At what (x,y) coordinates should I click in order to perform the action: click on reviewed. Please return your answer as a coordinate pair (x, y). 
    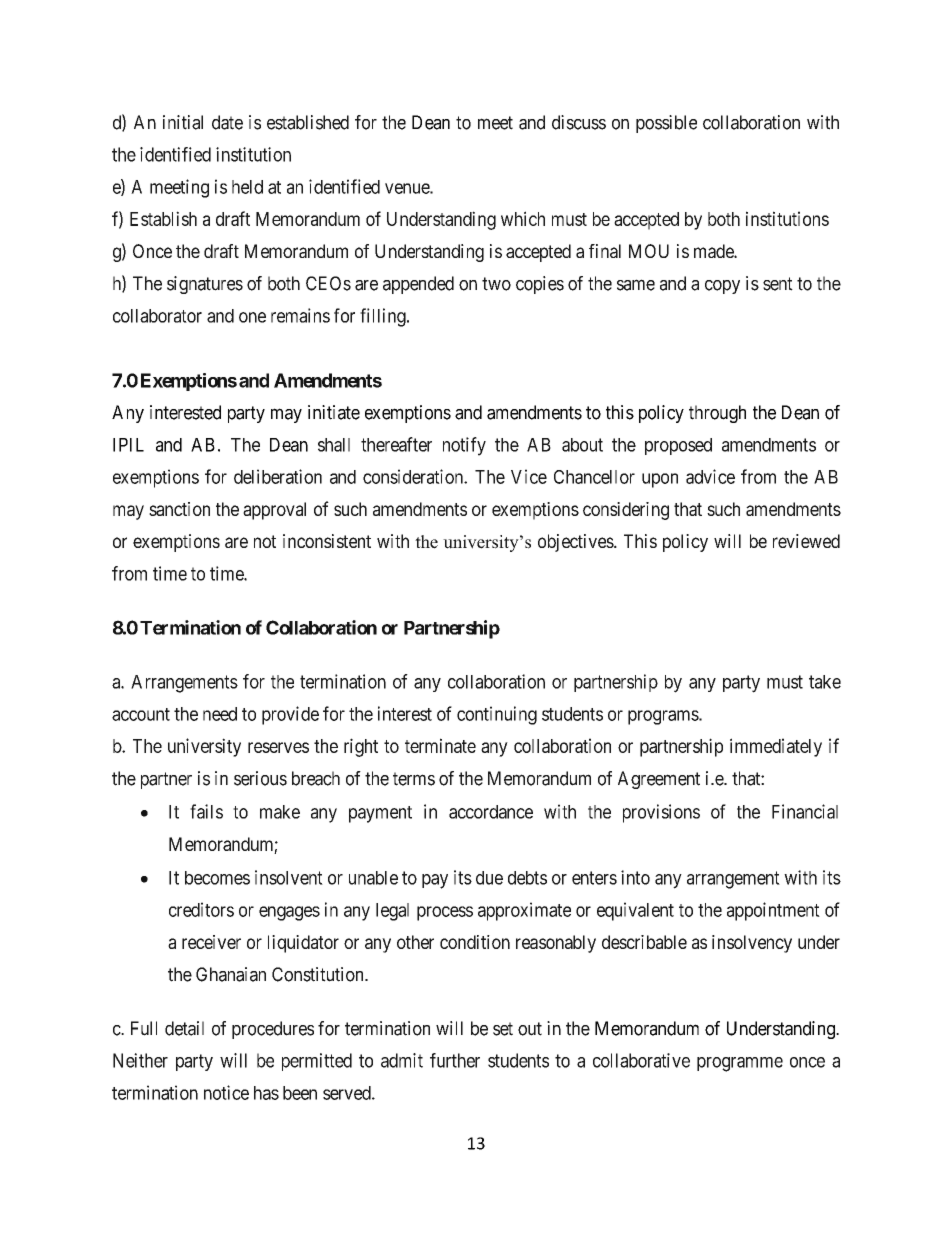
    Looking at the image, I should click on (806, 541).
